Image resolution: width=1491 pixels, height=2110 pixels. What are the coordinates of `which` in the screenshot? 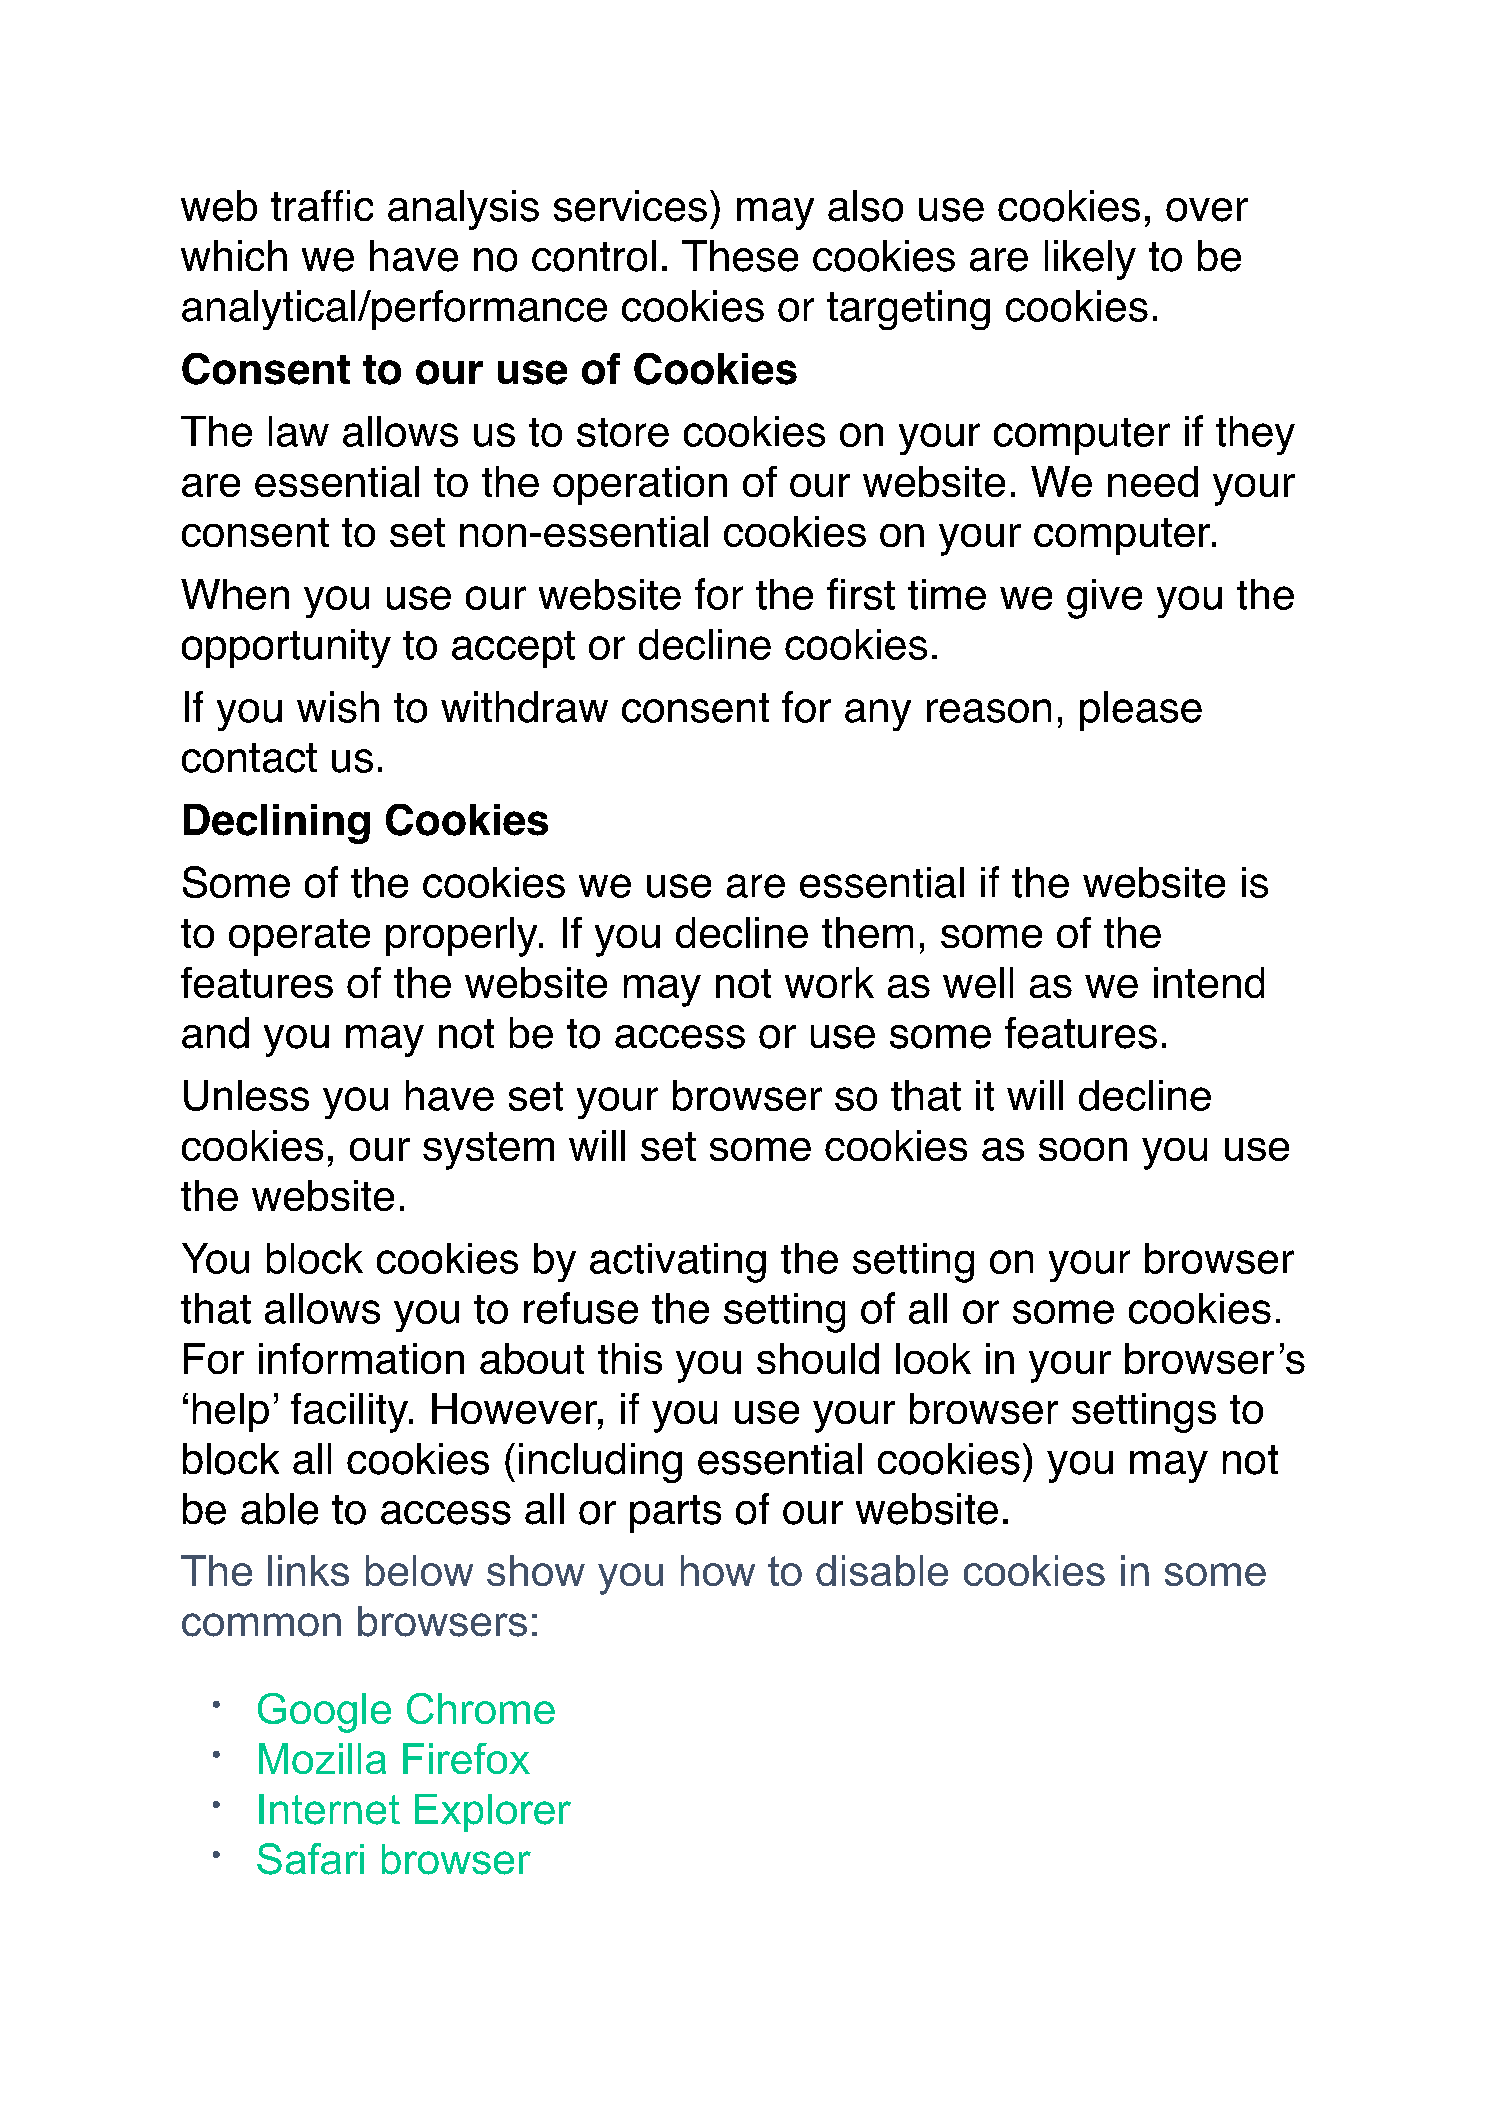 It's located at (234, 255).
